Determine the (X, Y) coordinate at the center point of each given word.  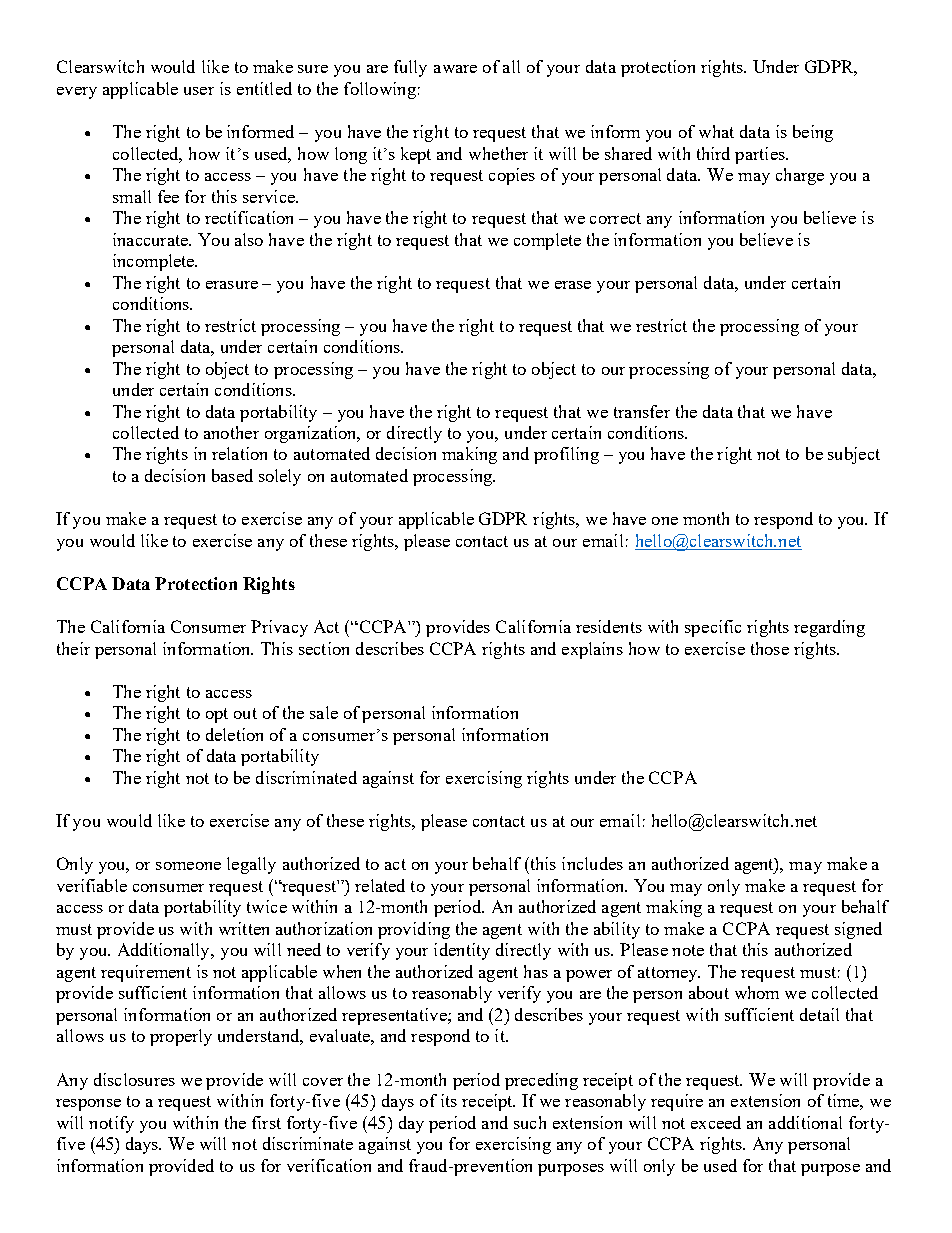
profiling (566, 455)
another (231, 432)
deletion (234, 734)
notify (111, 1124)
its (449, 1100)
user (199, 91)
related (380, 885)
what (716, 131)
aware (455, 69)
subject (854, 455)
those (770, 648)
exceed (716, 1122)
